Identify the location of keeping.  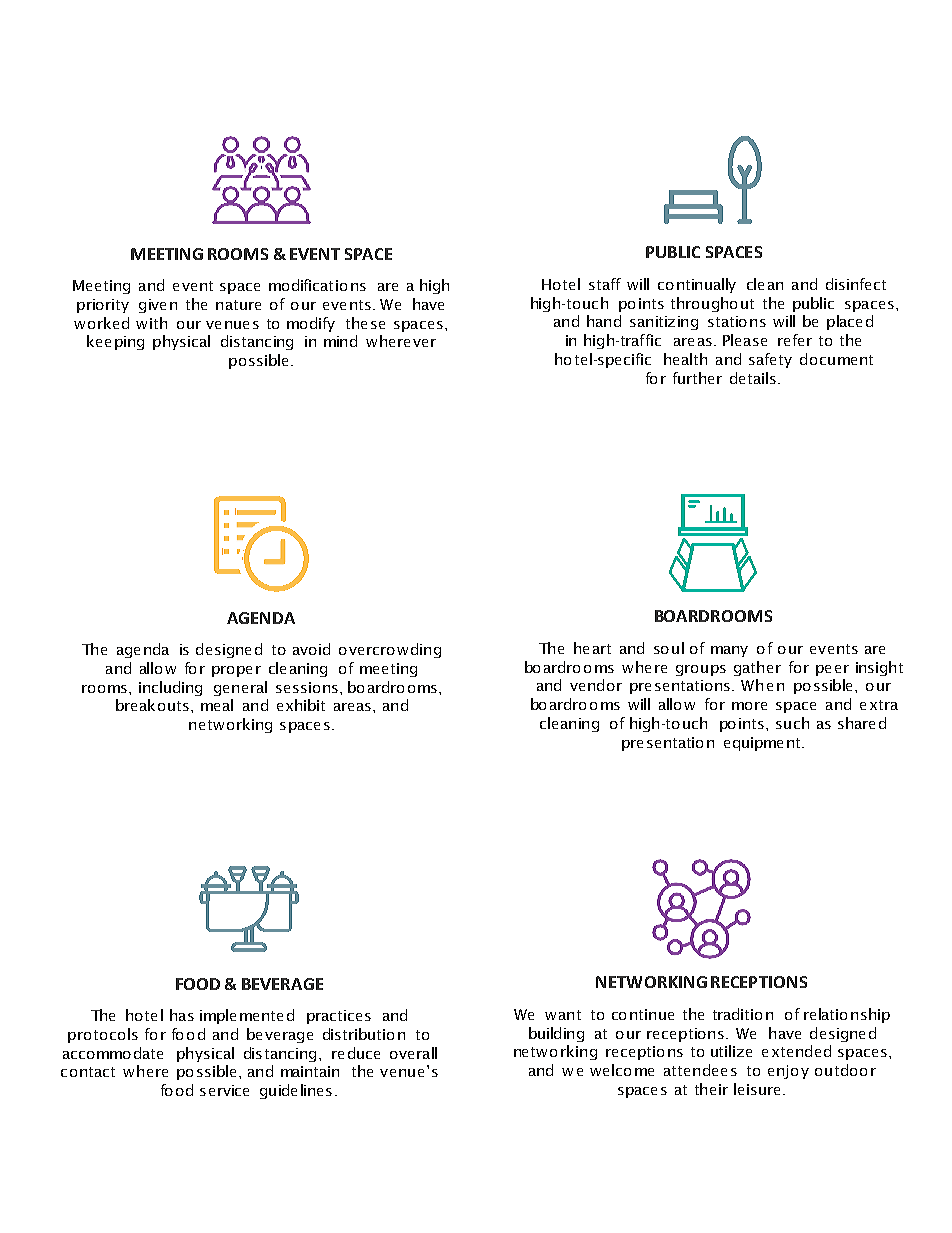
(115, 342).
